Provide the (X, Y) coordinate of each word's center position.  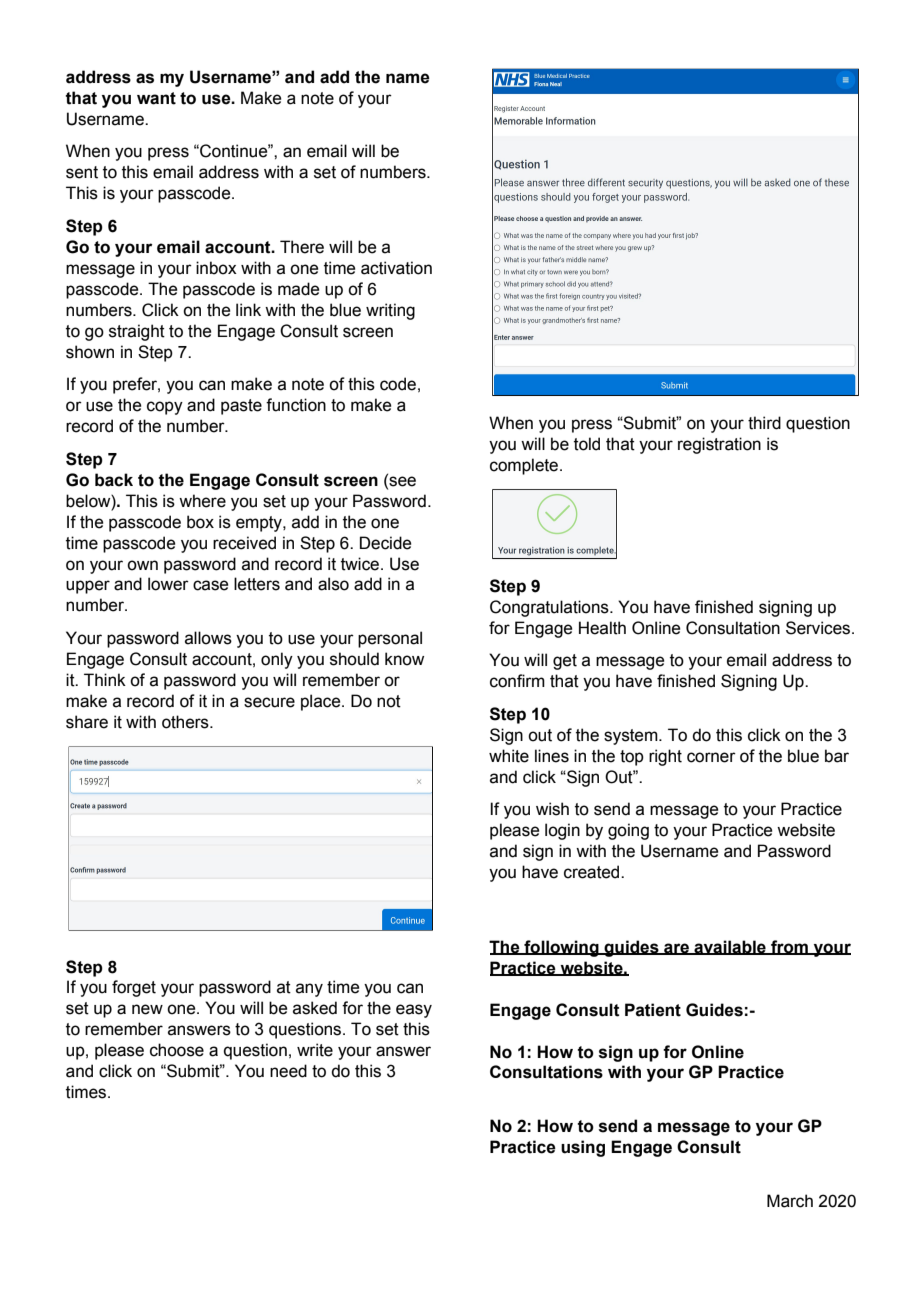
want (156, 98)
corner (711, 757)
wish (552, 809)
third (764, 423)
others (186, 722)
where (202, 501)
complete (525, 466)
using (583, 1148)
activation (396, 268)
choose (177, 1050)
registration (719, 445)
